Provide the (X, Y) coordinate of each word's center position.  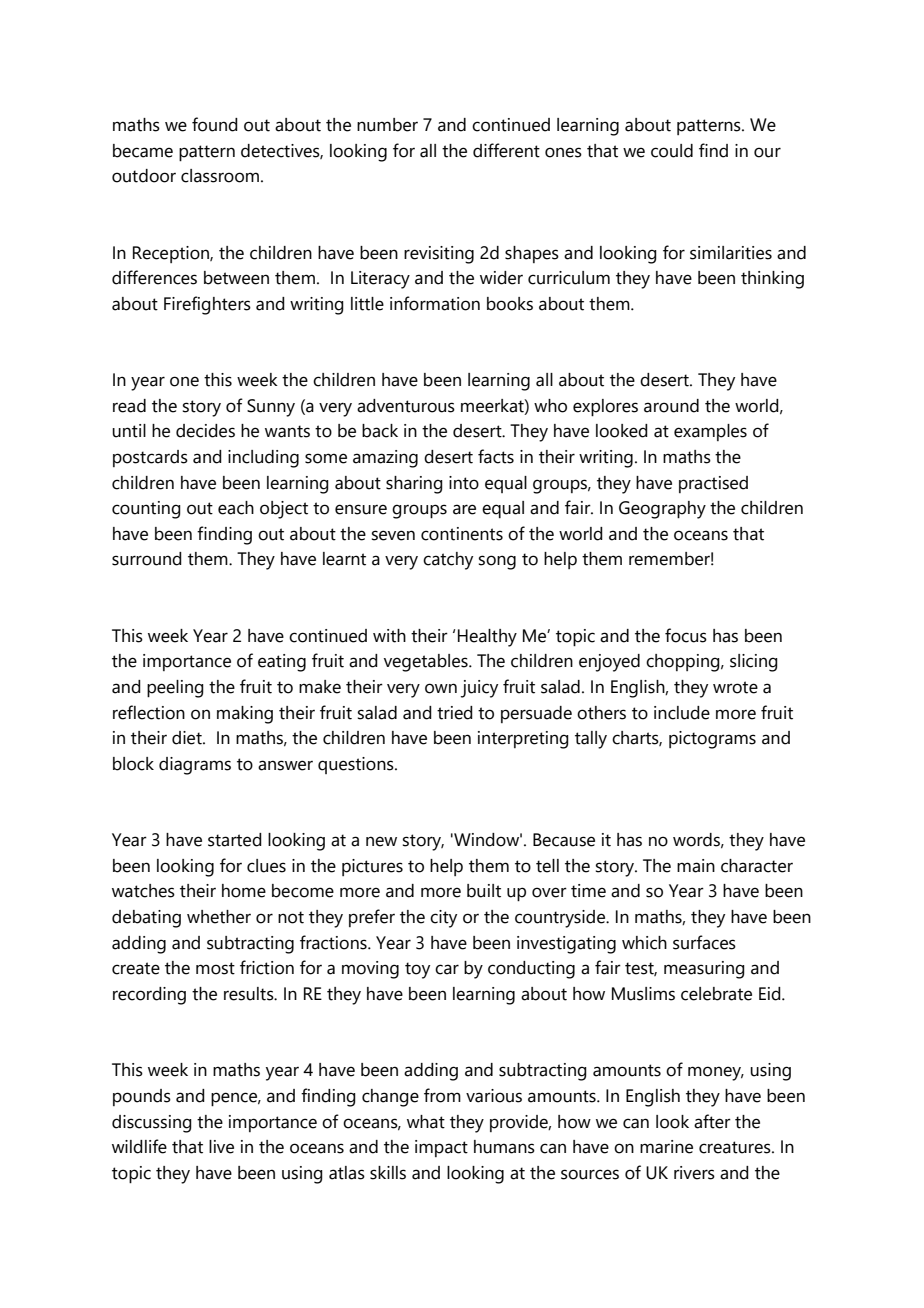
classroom (220, 176)
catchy (448, 561)
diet (188, 738)
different (506, 150)
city (443, 919)
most (215, 968)
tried (455, 713)
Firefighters (207, 305)
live (221, 1147)
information (435, 303)
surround (147, 559)
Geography (662, 510)
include (682, 713)
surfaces (704, 942)
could (672, 151)
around (671, 406)
